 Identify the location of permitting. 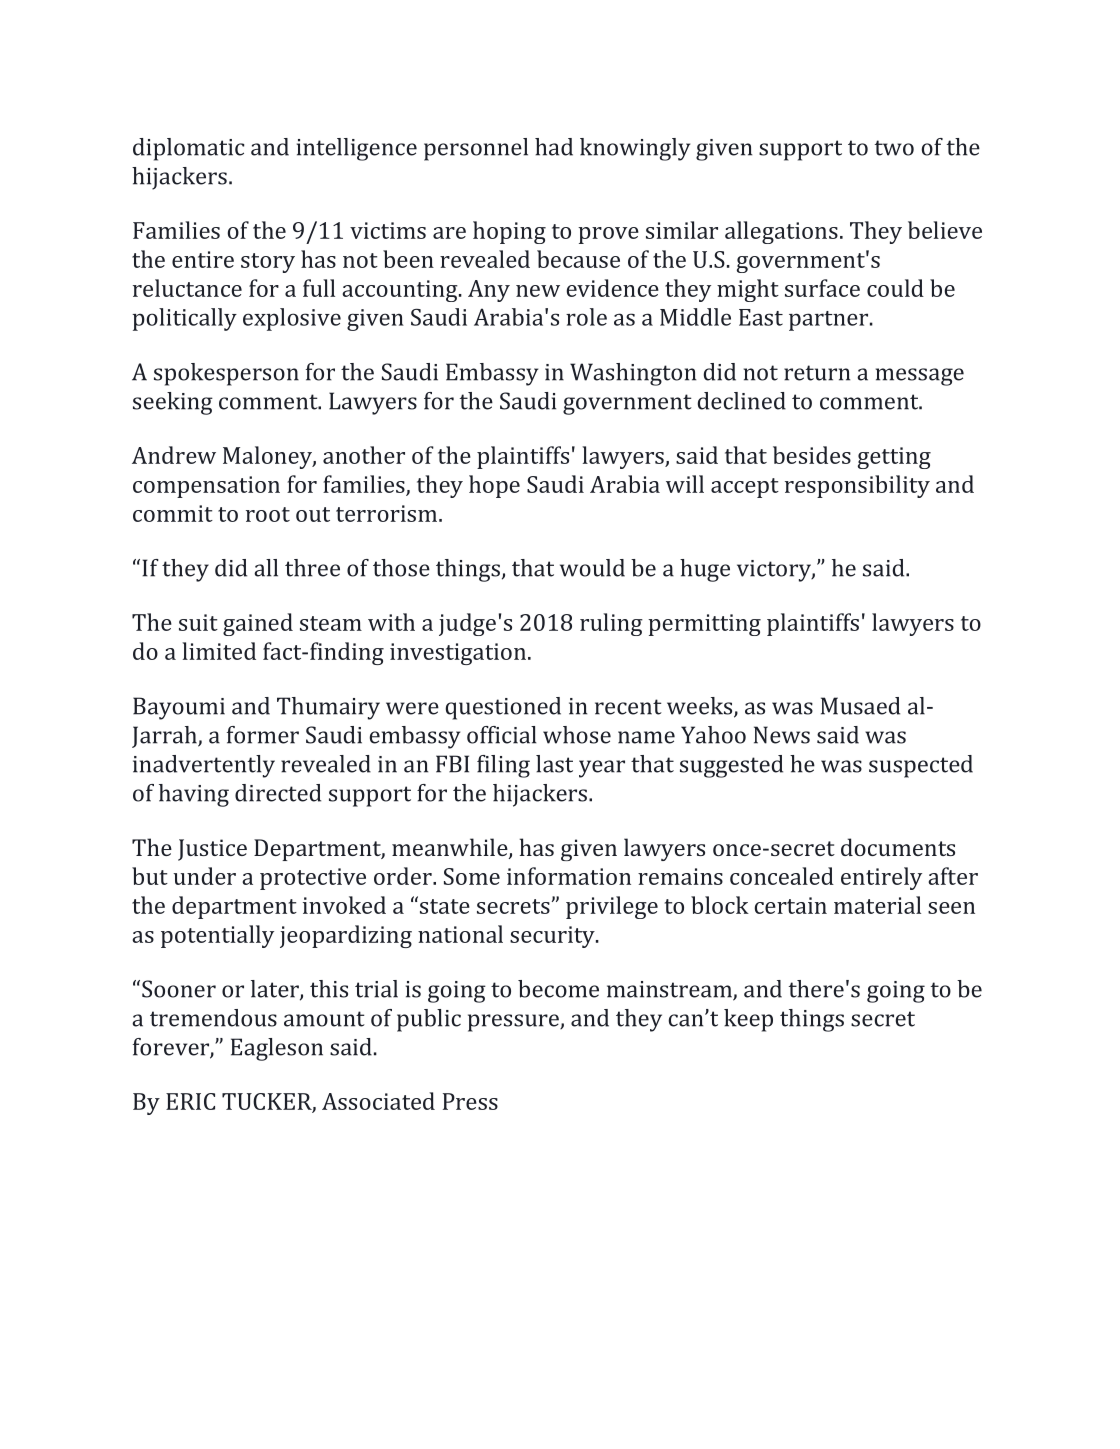
(704, 625).
